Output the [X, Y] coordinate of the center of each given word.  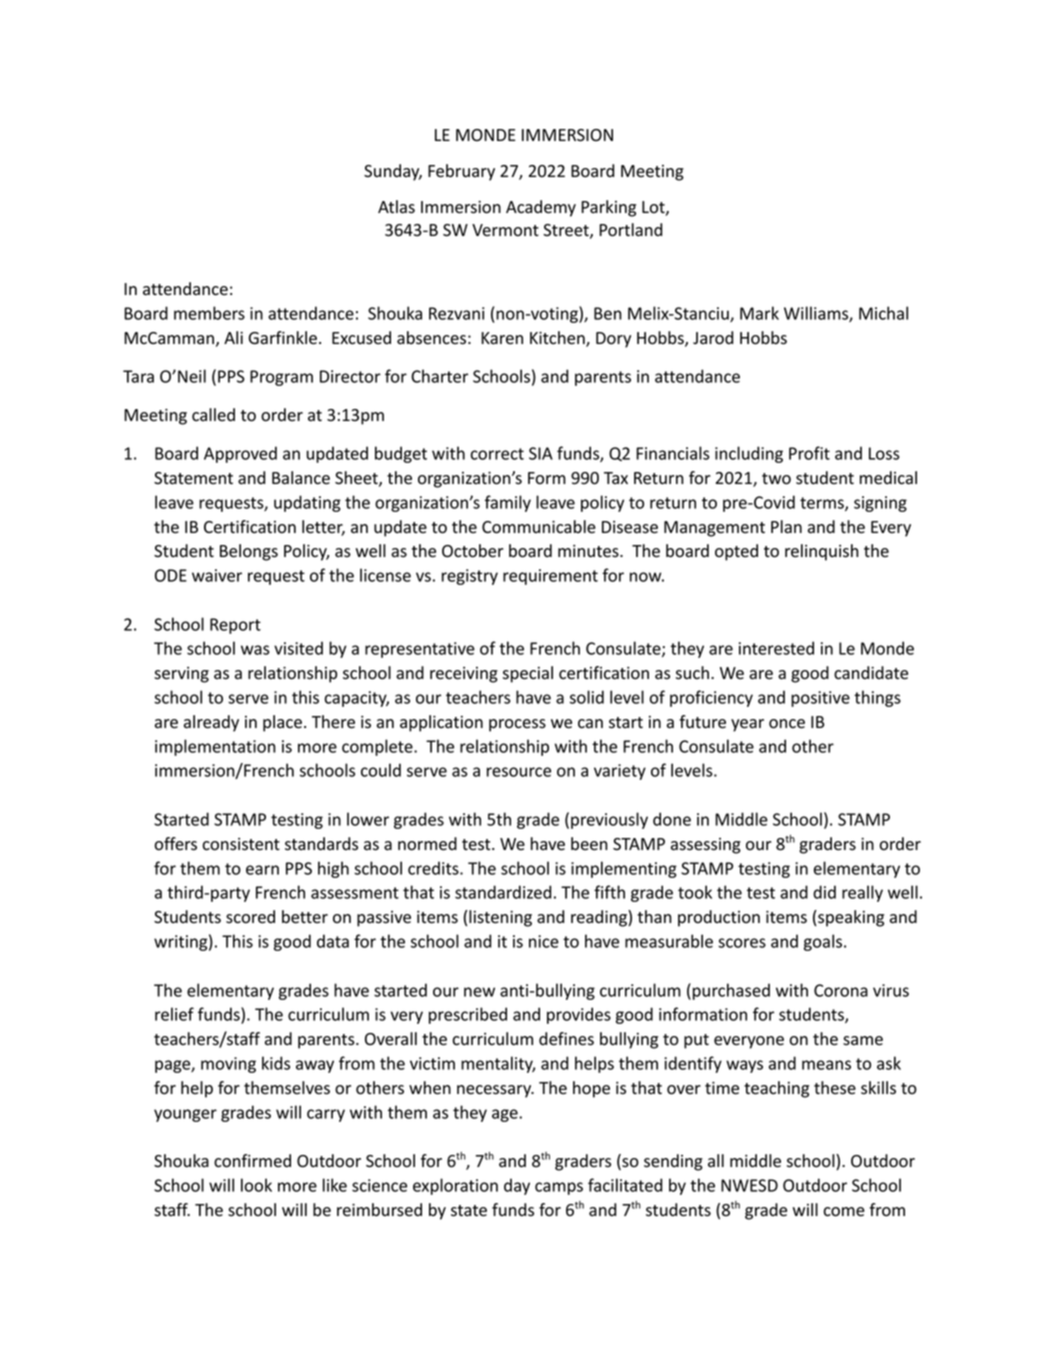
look [256, 1185]
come [844, 1212]
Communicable [539, 527]
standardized [503, 892]
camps [559, 1188]
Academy [541, 208]
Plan [786, 527]
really [862, 893]
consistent [241, 844]
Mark [759, 313]
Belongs [249, 552]
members [209, 313]
